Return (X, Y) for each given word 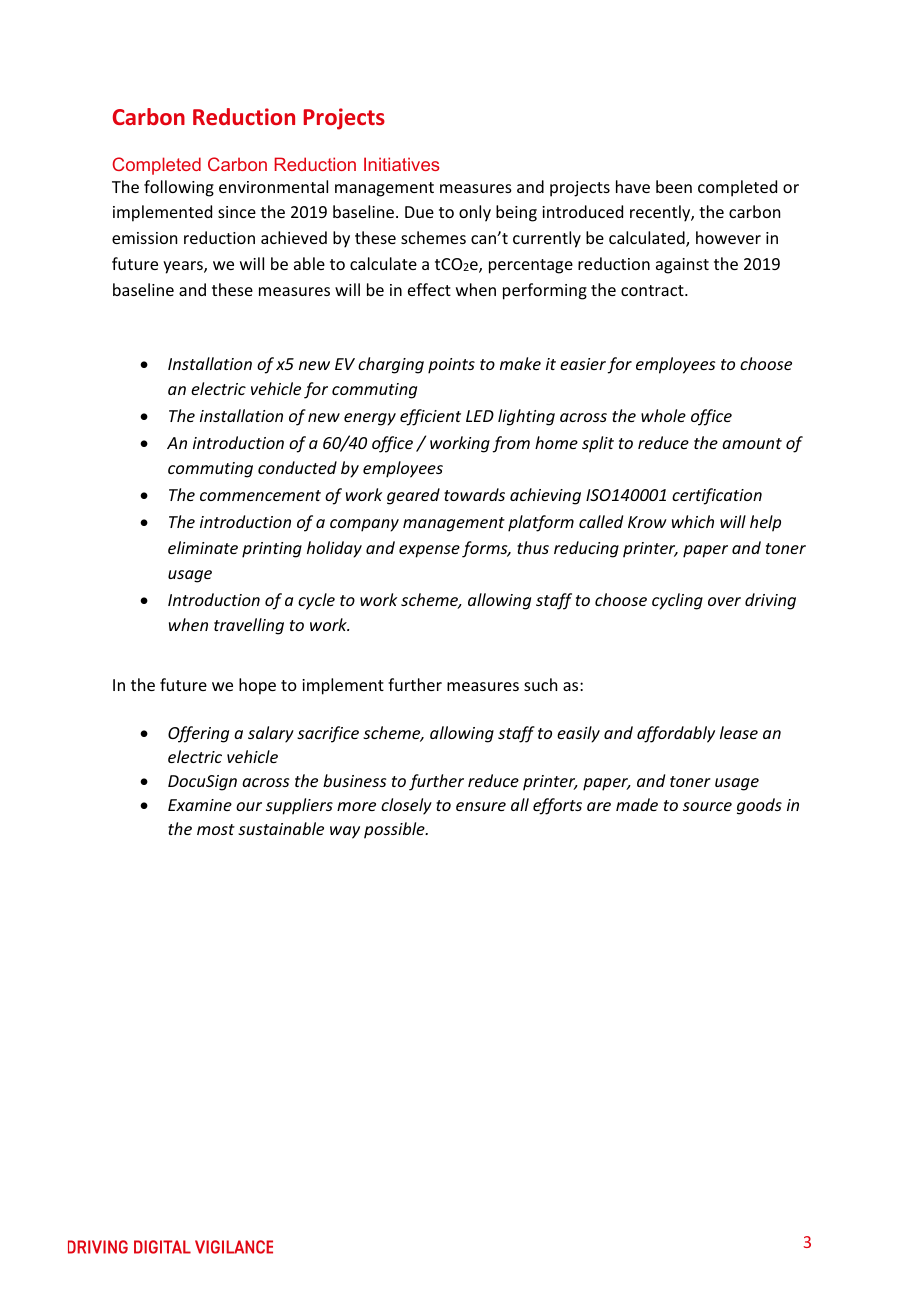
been (674, 186)
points (451, 366)
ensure (481, 806)
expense (429, 551)
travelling (249, 626)
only (475, 213)
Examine (200, 805)
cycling (677, 601)
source (707, 806)
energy (370, 419)
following (179, 188)
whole (663, 415)
